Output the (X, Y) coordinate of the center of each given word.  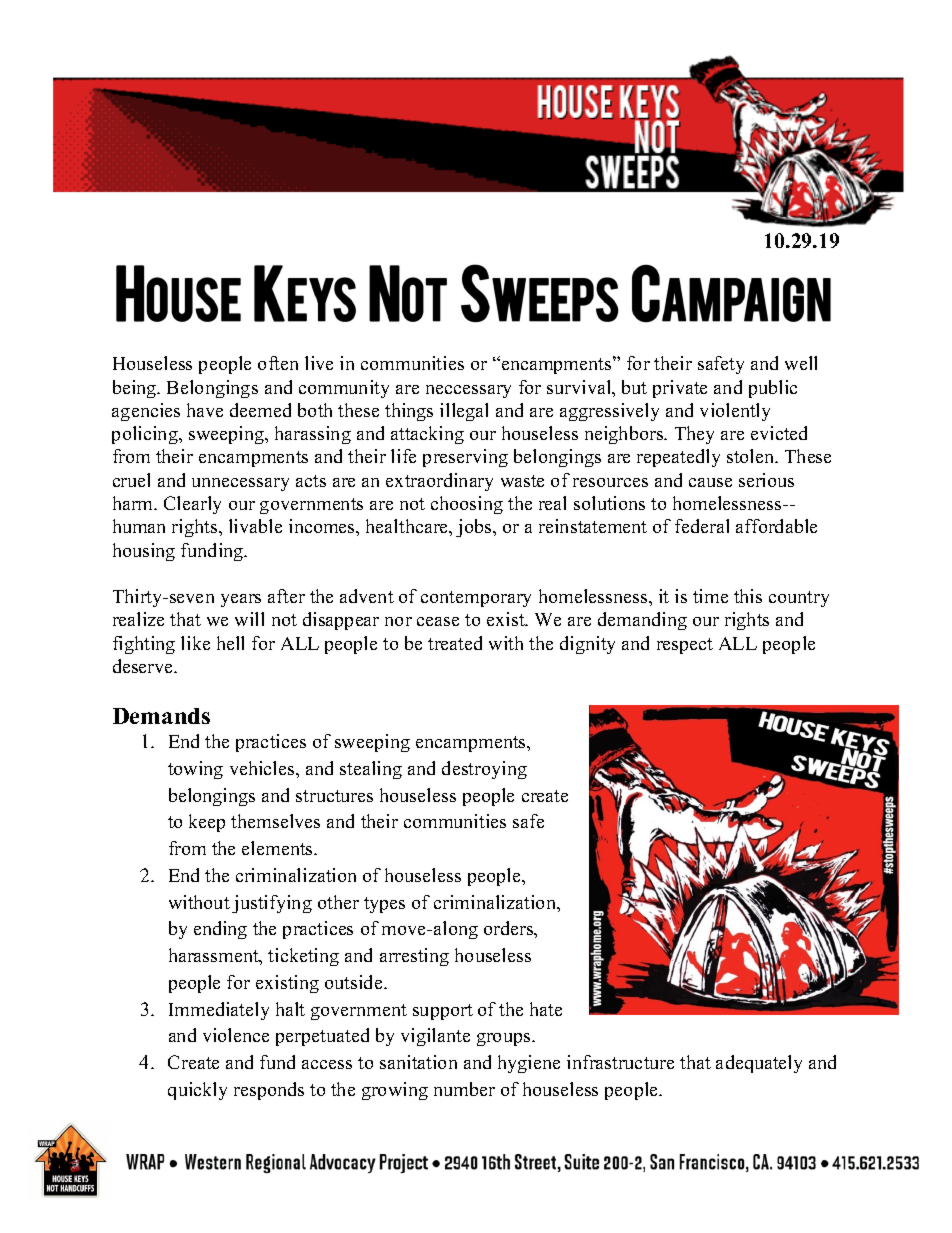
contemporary (476, 599)
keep (207, 823)
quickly (197, 1091)
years (241, 600)
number (464, 1089)
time (710, 596)
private (680, 389)
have (205, 410)
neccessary (468, 391)
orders (510, 929)
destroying (484, 770)
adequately (759, 1064)
